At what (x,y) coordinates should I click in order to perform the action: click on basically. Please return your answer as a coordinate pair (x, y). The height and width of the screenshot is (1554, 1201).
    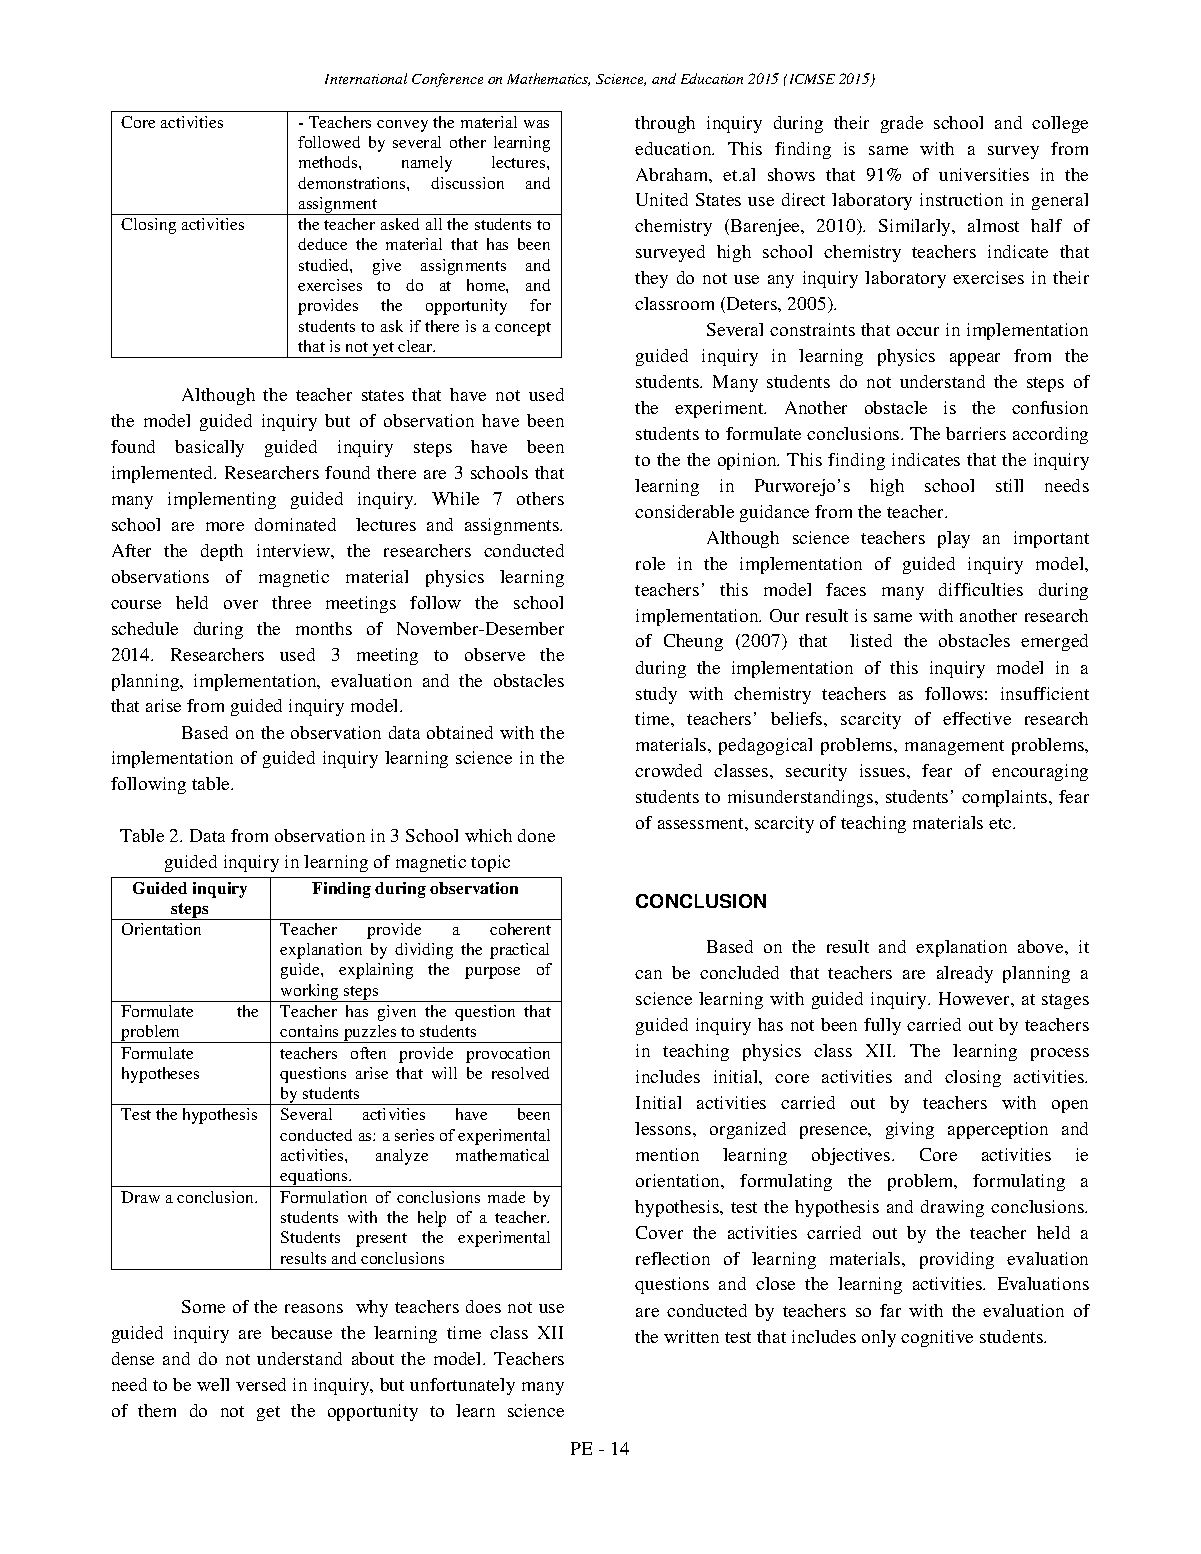
    Looking at the image, I should click on (209, 448).
